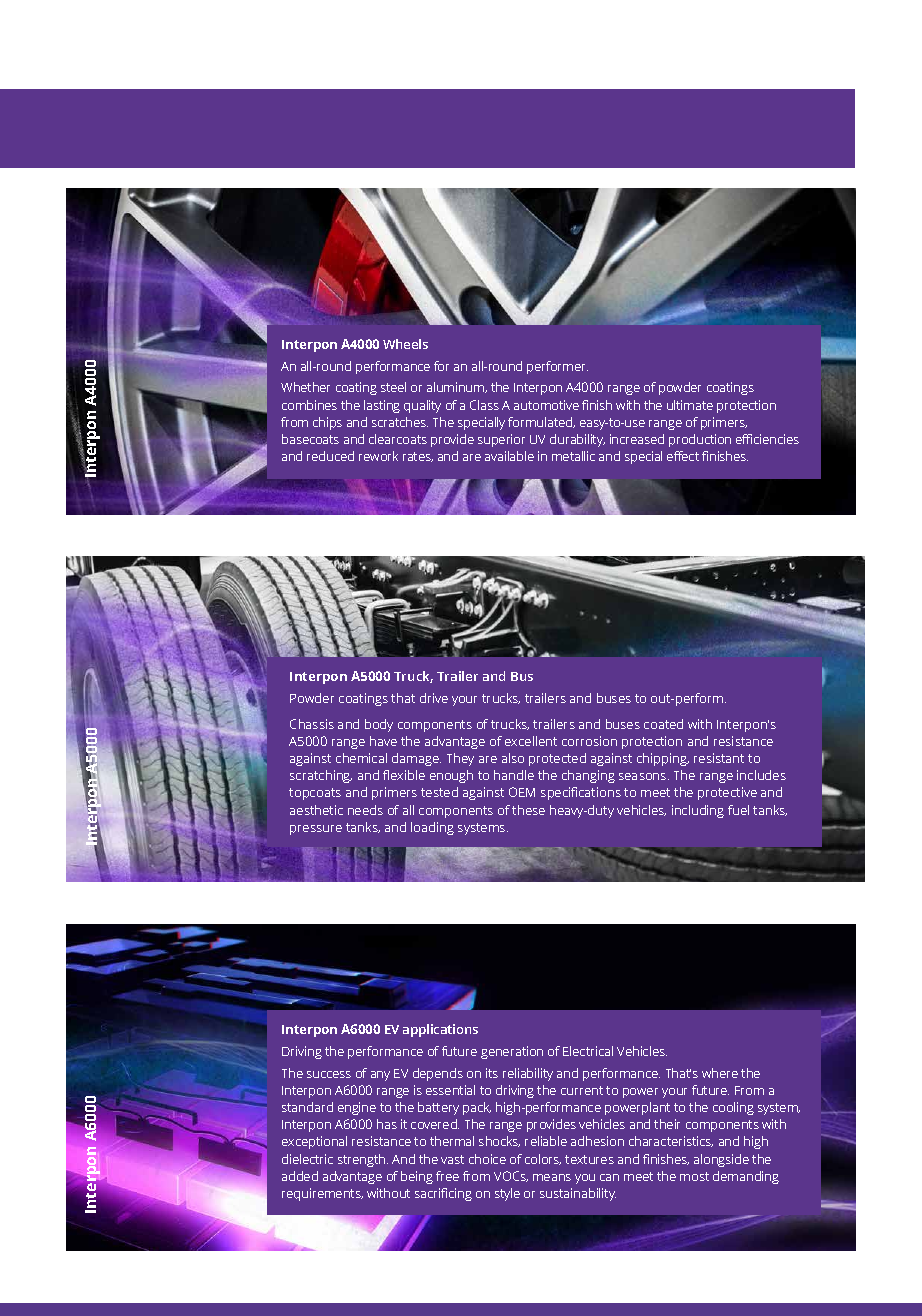 The height and width of the image is (1316, 922). What do you see at coordinates (721, 1160) in the image?
I see `alongside` at bounding box center [721, 1160].
